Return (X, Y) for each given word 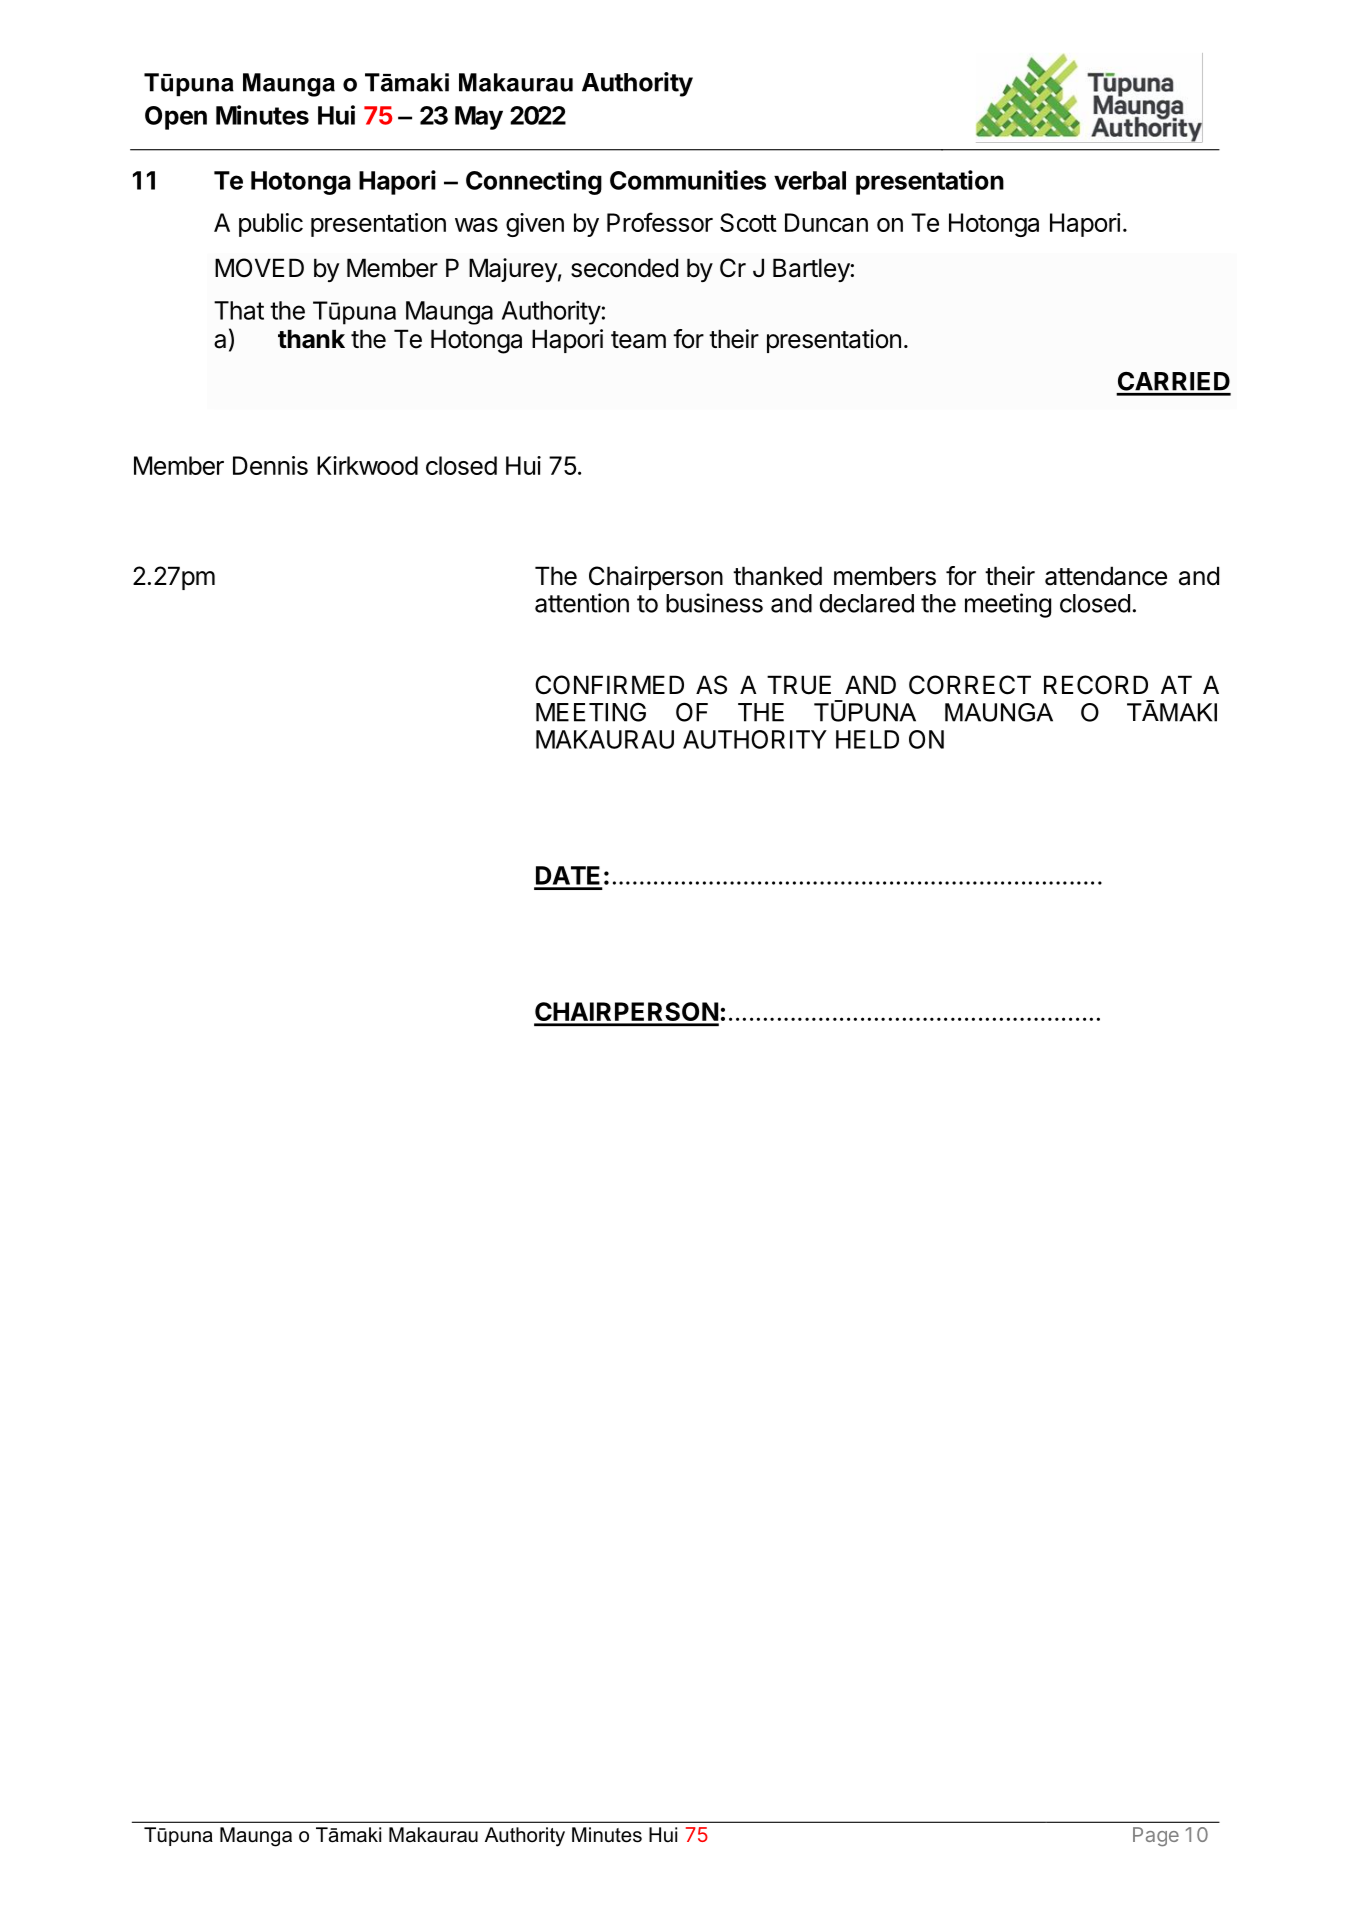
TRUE (799, 685)
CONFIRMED (609, 685)
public (271, 225)
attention (582, 603)
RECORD (1096, 685)
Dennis (270, 465)
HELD (867, 739)
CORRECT (970, 685)
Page (1156, 1836)
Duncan (826, 222)
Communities (688, 180)
